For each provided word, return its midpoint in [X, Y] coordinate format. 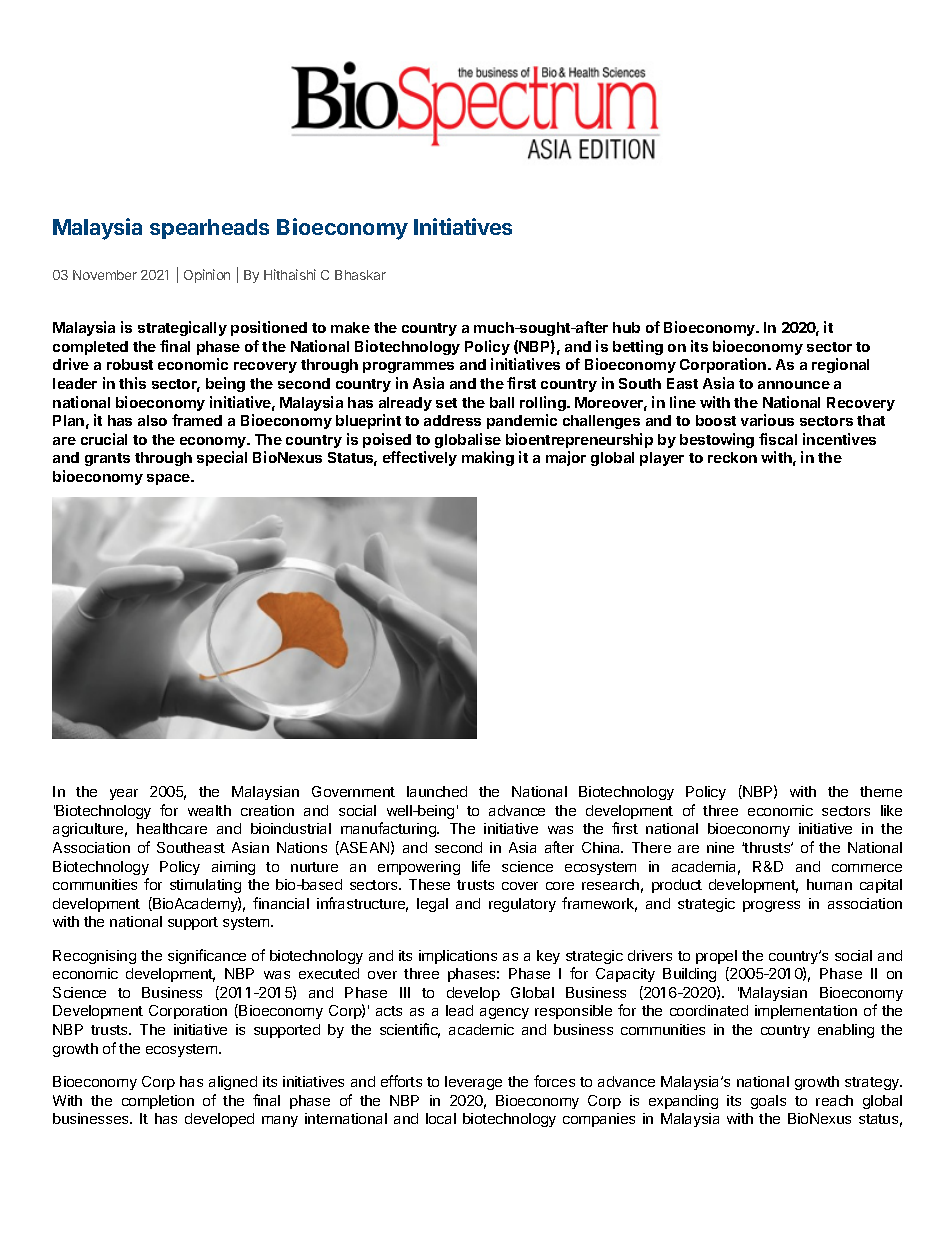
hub [626, 327]
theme [881, 791]
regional [840, 365]
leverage [473, 1083]
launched [437, 791]
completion [158, 1102]
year [124, 794]
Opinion [207, 276]
